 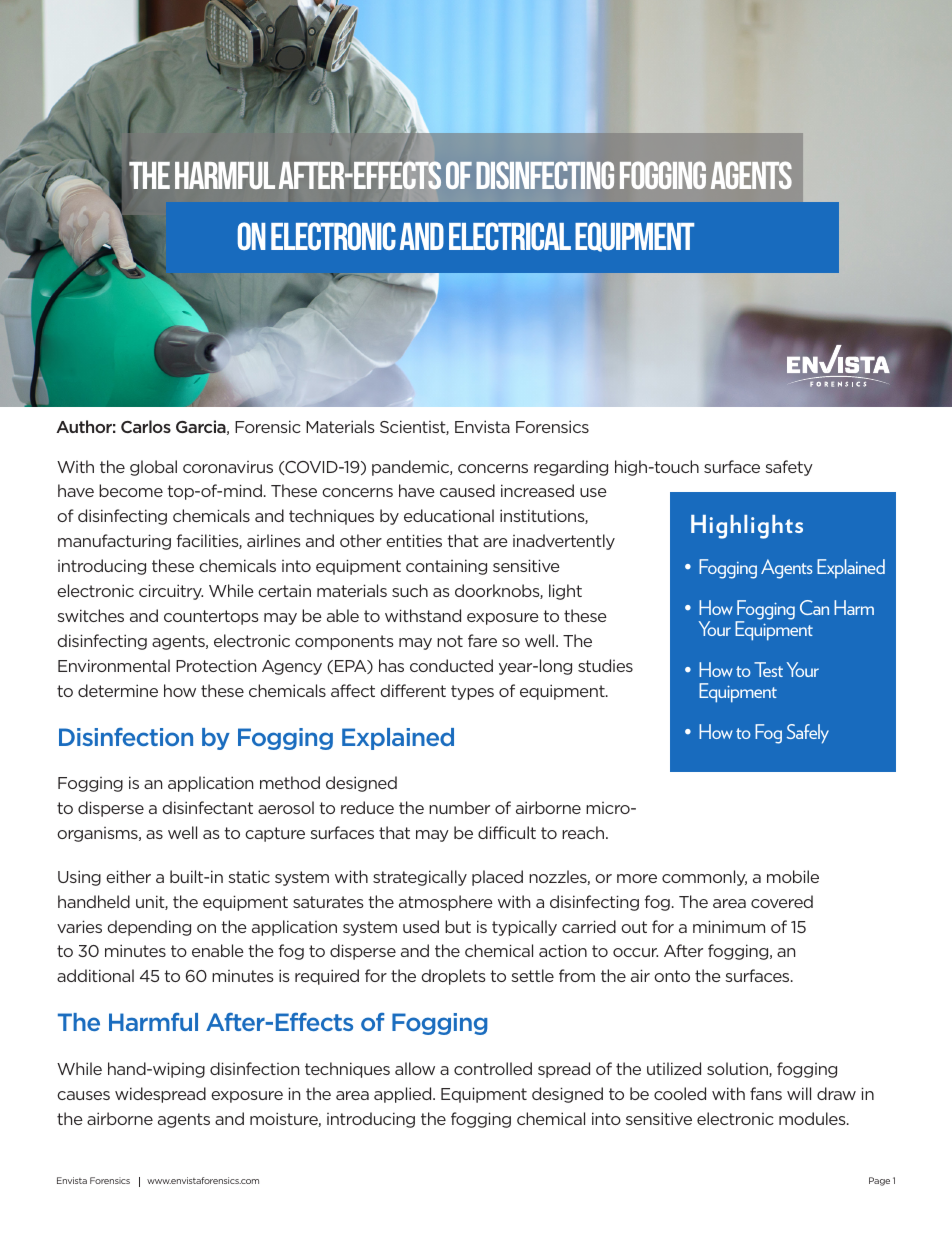 I want to click on educational, so click(x=449, y=515).
